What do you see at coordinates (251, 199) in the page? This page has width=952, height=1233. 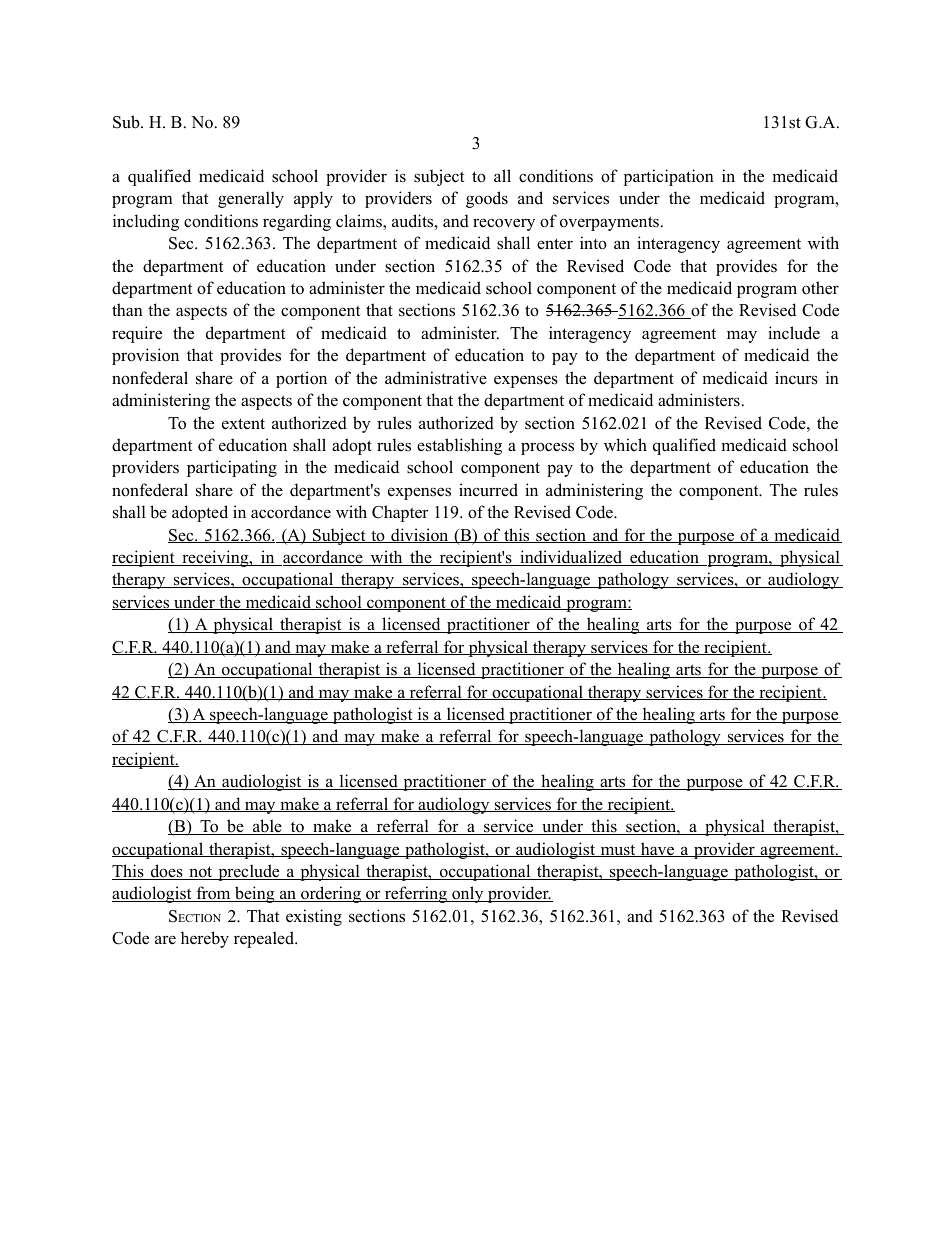 I see `generally` at bounding box center [251, 199].
